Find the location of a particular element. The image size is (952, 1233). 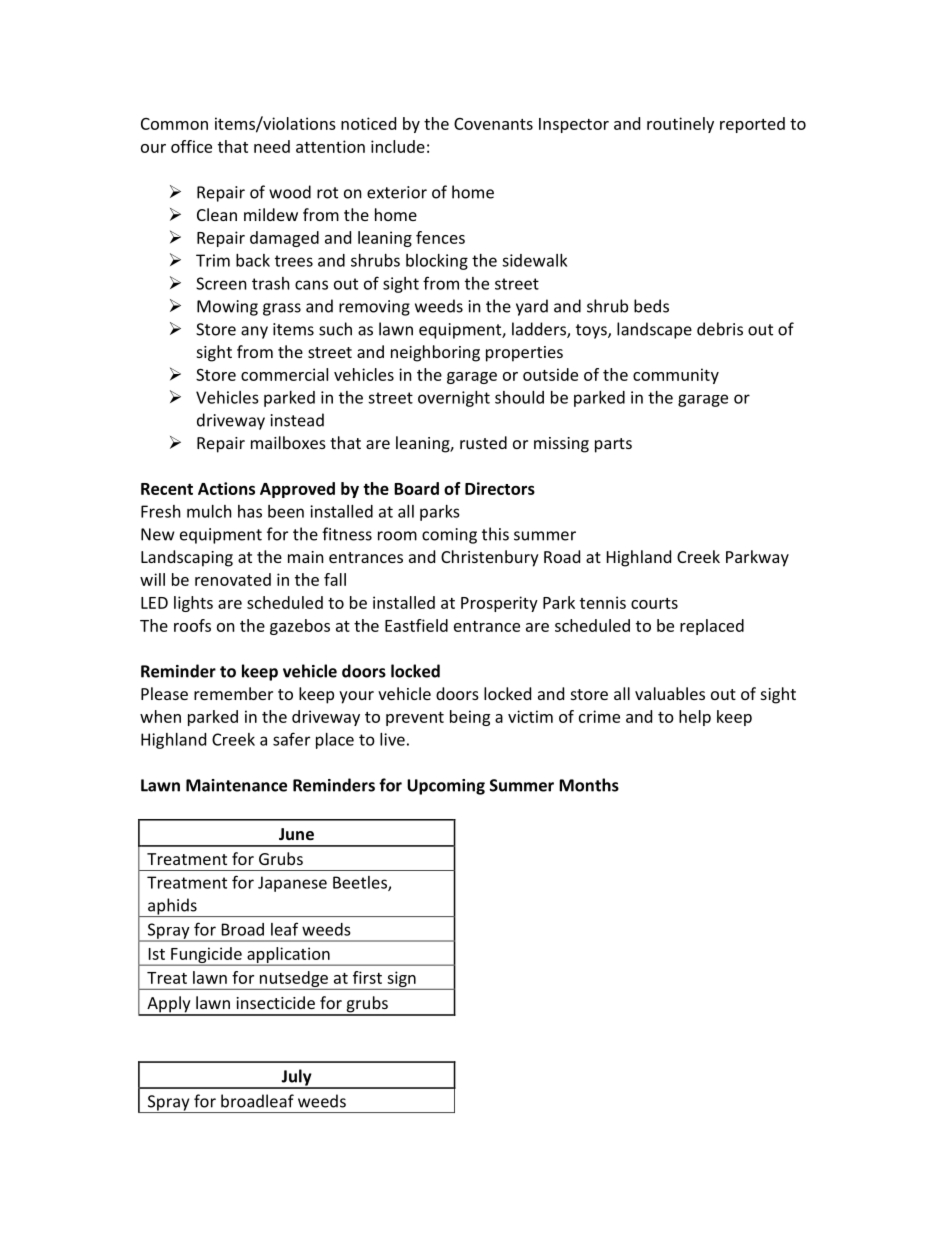

courts is located at coordinates (654, 603).
